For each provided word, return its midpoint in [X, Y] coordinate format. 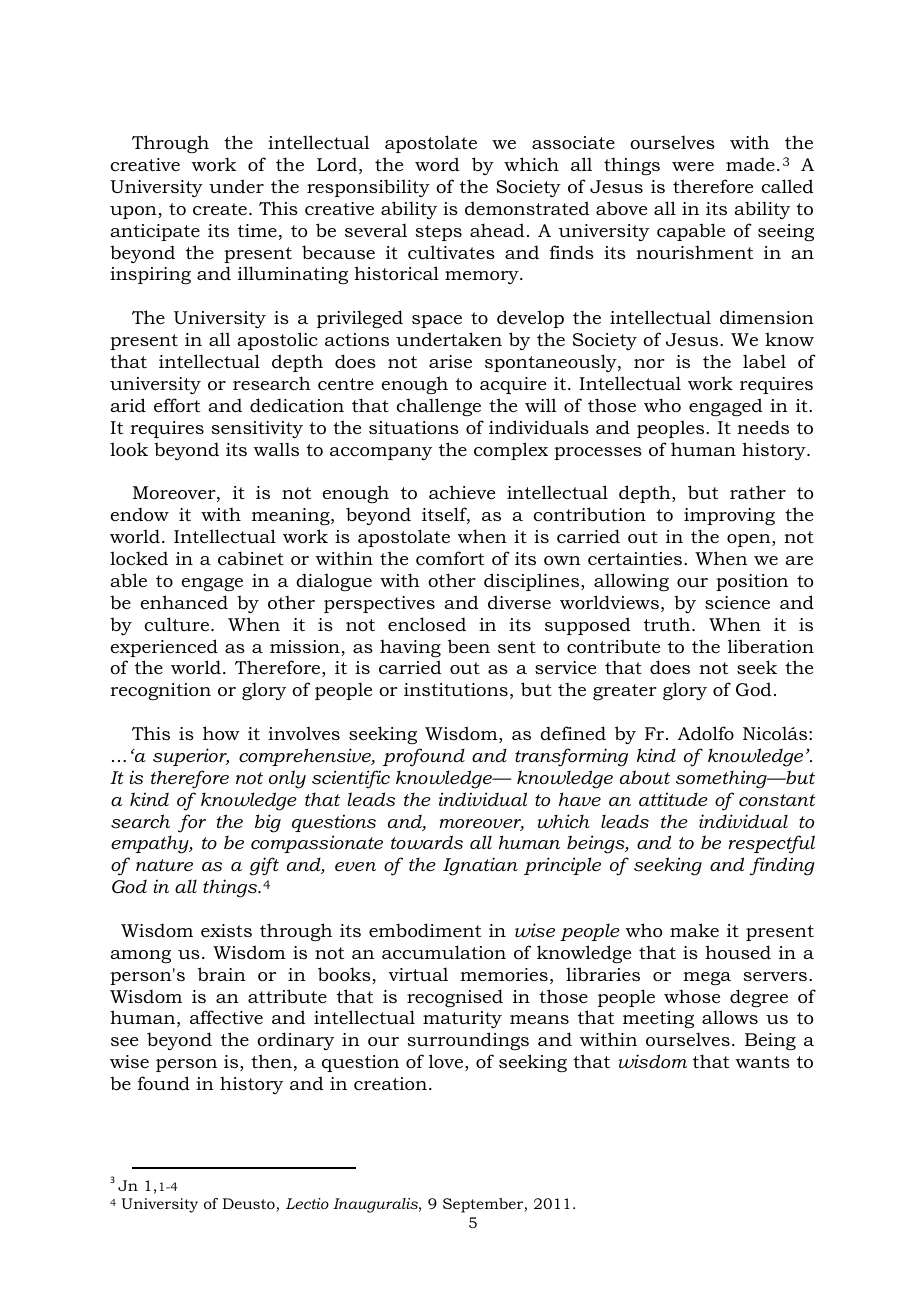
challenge [438, 407]
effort [177, 405]
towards [427, 842]
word [437, 164]
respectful [772, 844]
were [693, 166]
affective [226, 1017]
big [268, 823]
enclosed [427, 624]
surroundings [468, 1041]
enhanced [184, 602]
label [764, 361]
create [220, 209]
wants [762, 1062]
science [737, 603]
